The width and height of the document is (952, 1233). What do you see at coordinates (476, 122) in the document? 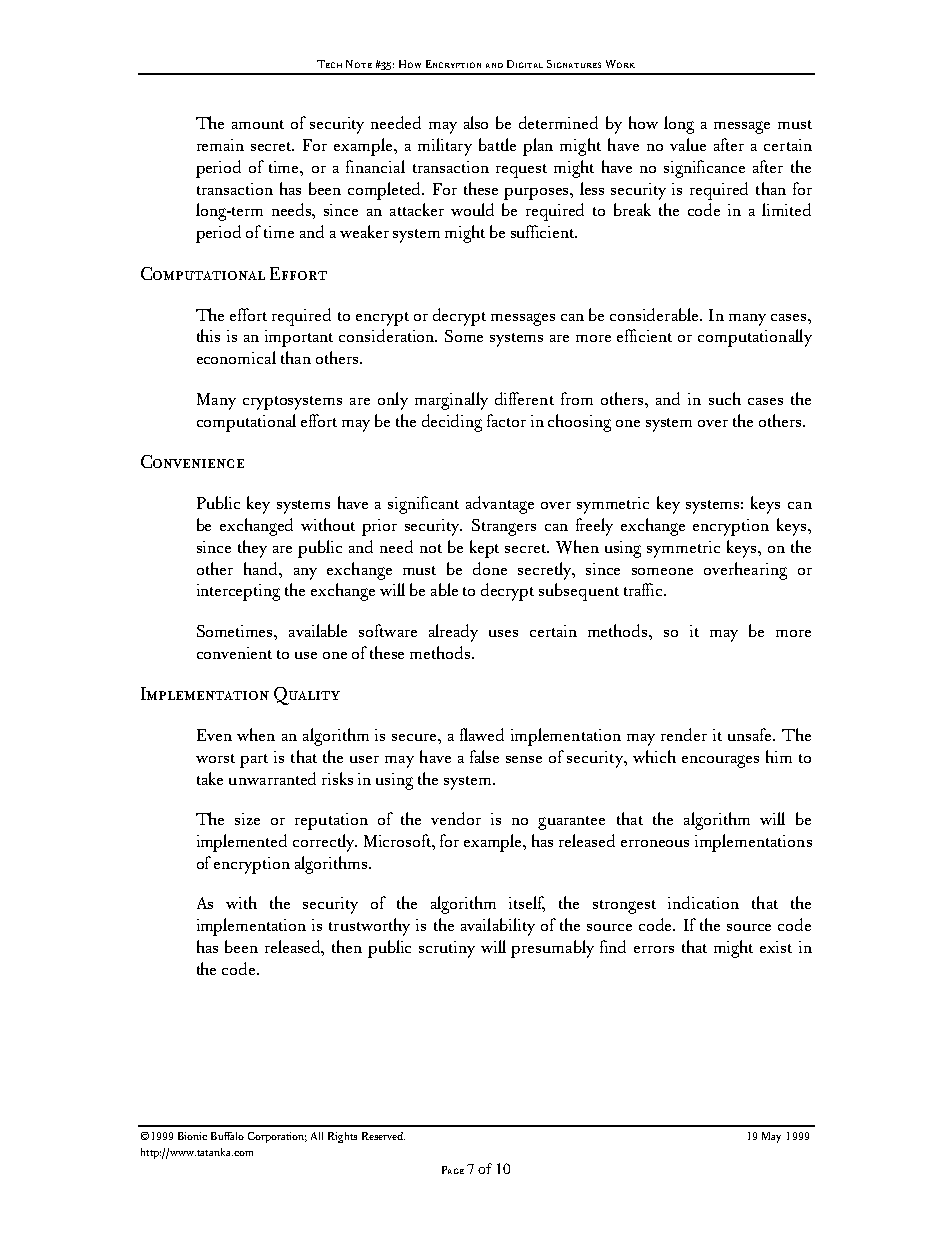
I see `also` at bounding box center [476, 122].
